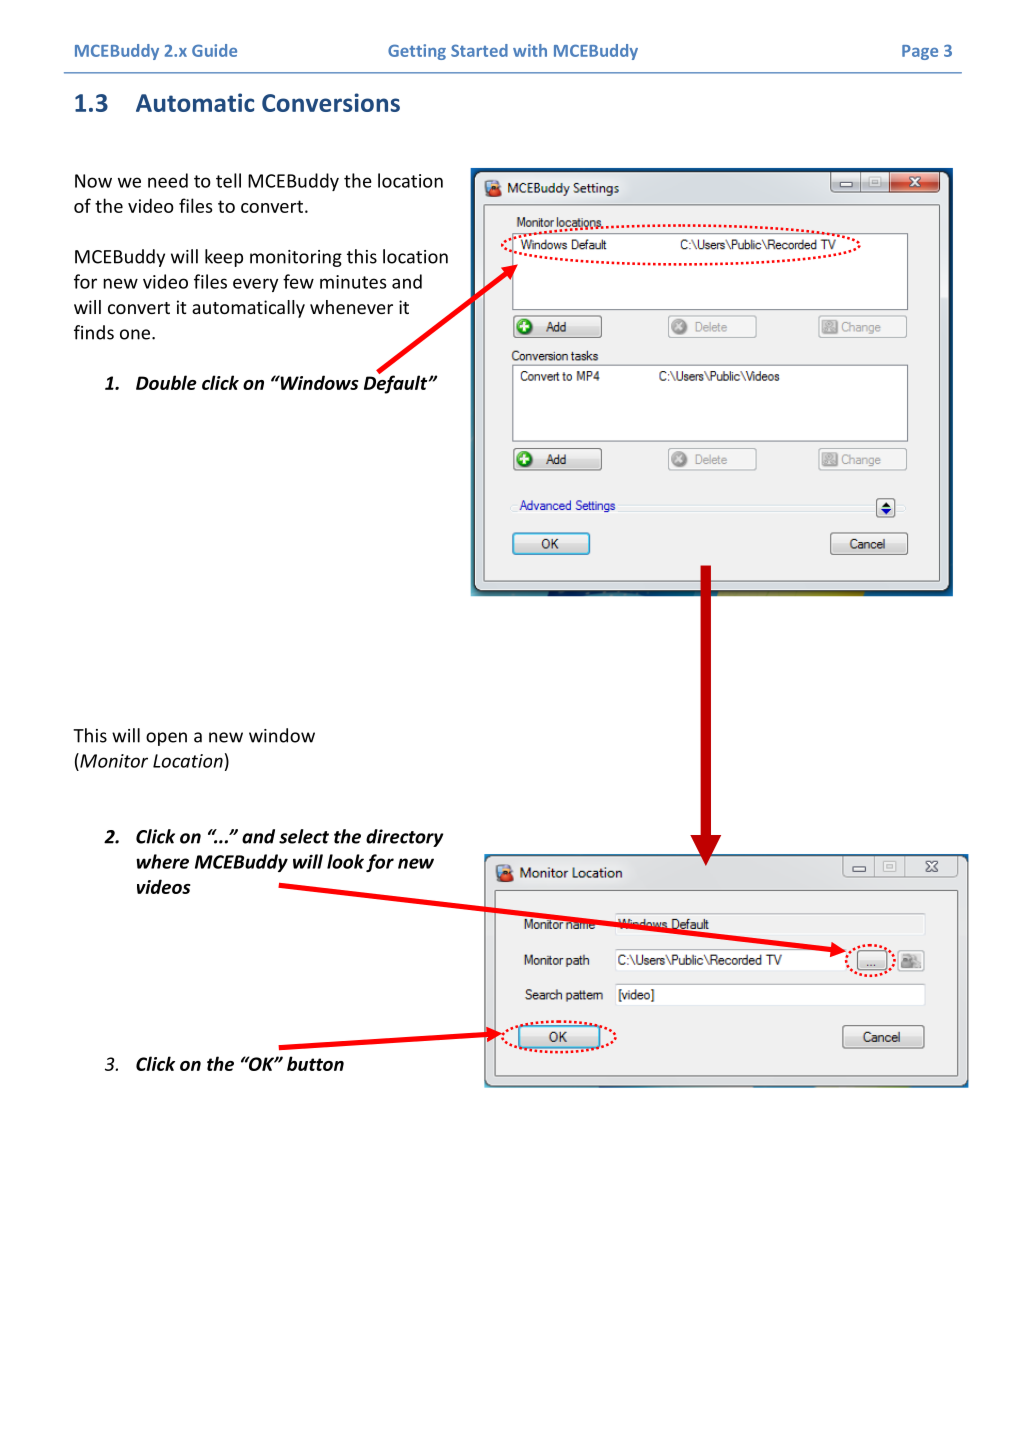 The image size is (1026, 1451). Describe the element at coordinates (304, 836) in the screenshot. I see `select` at that location.
